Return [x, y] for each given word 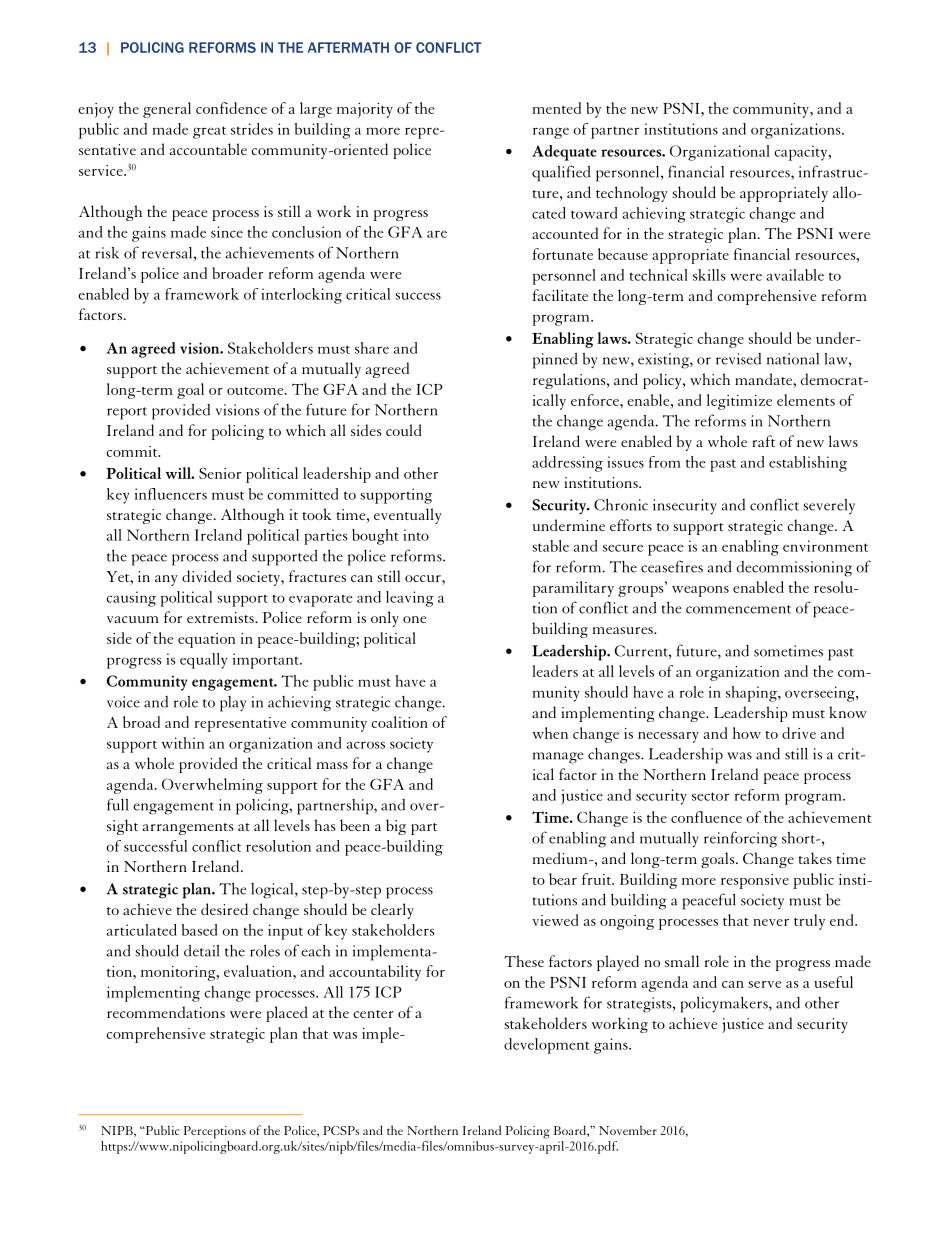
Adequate [564, 153]
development [546, 1046]
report [127, 413]
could [404, 430]
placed [287, 1014]
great [209, 132]
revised [738, 359]
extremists [221, 617]
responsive [755, 881]
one [414, 619]
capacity [802, 153]
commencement [738, 609]
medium [561, 858]
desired [224, 909]
